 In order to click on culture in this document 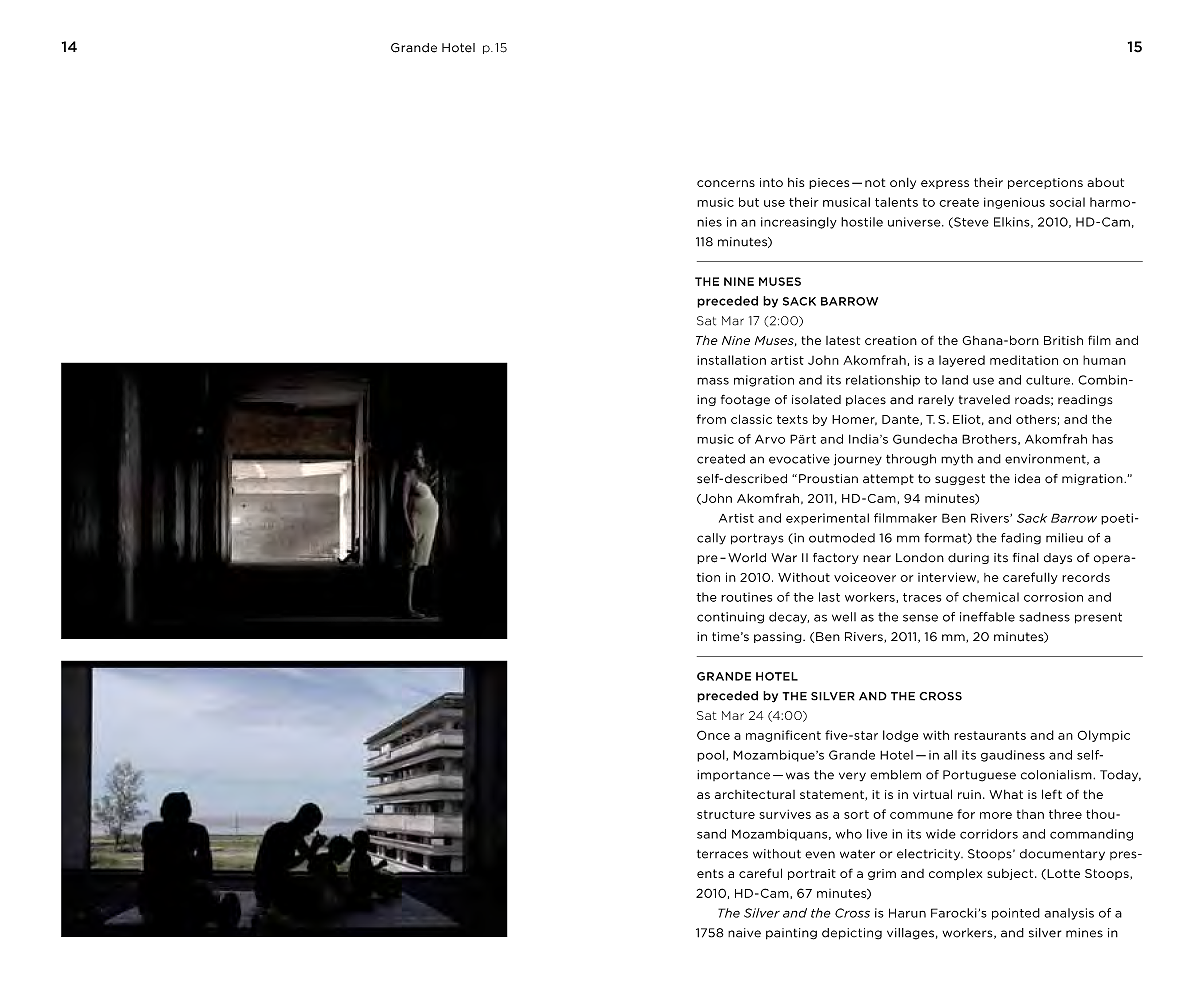, I will do `click(1048, 380)`.
